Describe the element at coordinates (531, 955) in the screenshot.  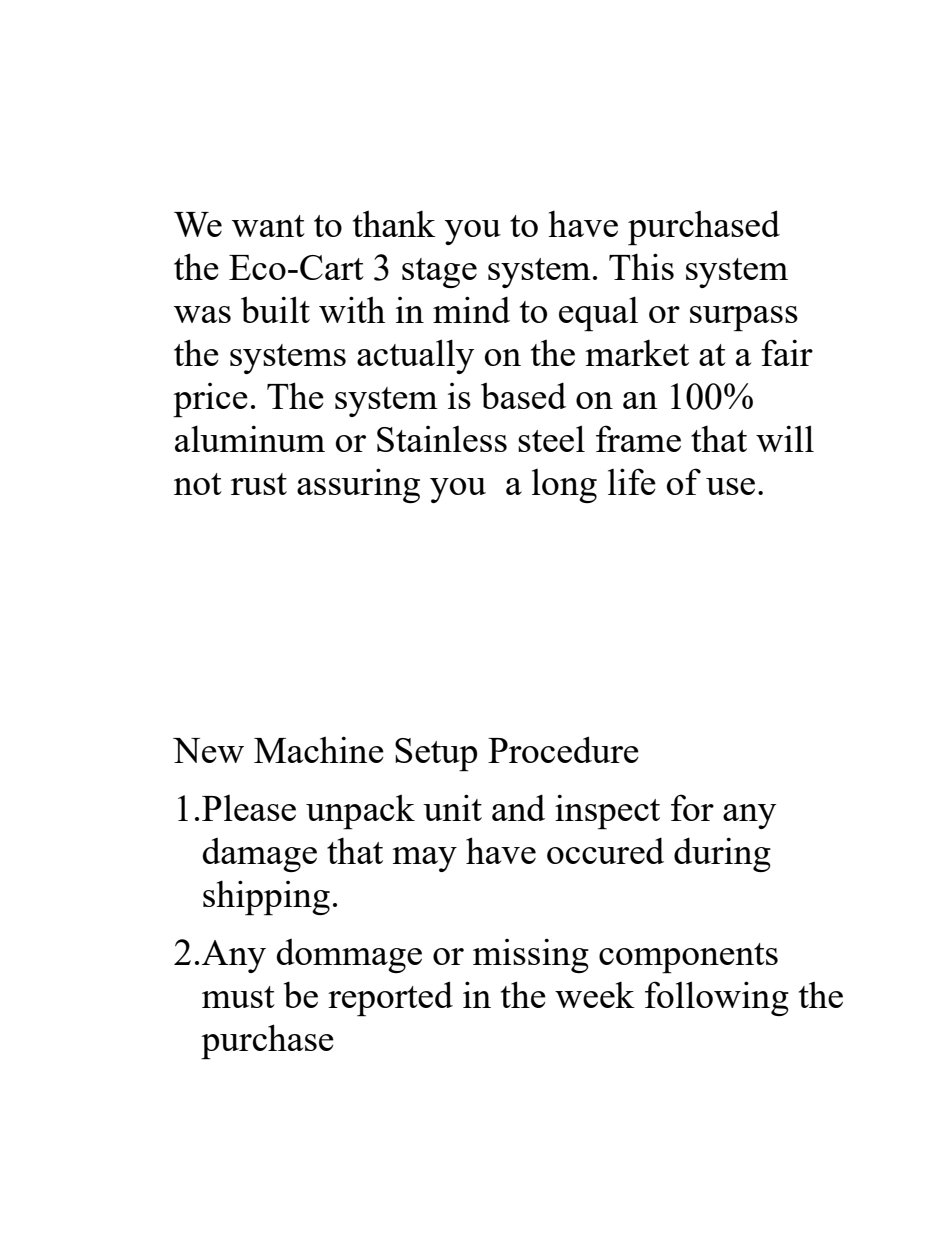
I see `missing` at that location.
